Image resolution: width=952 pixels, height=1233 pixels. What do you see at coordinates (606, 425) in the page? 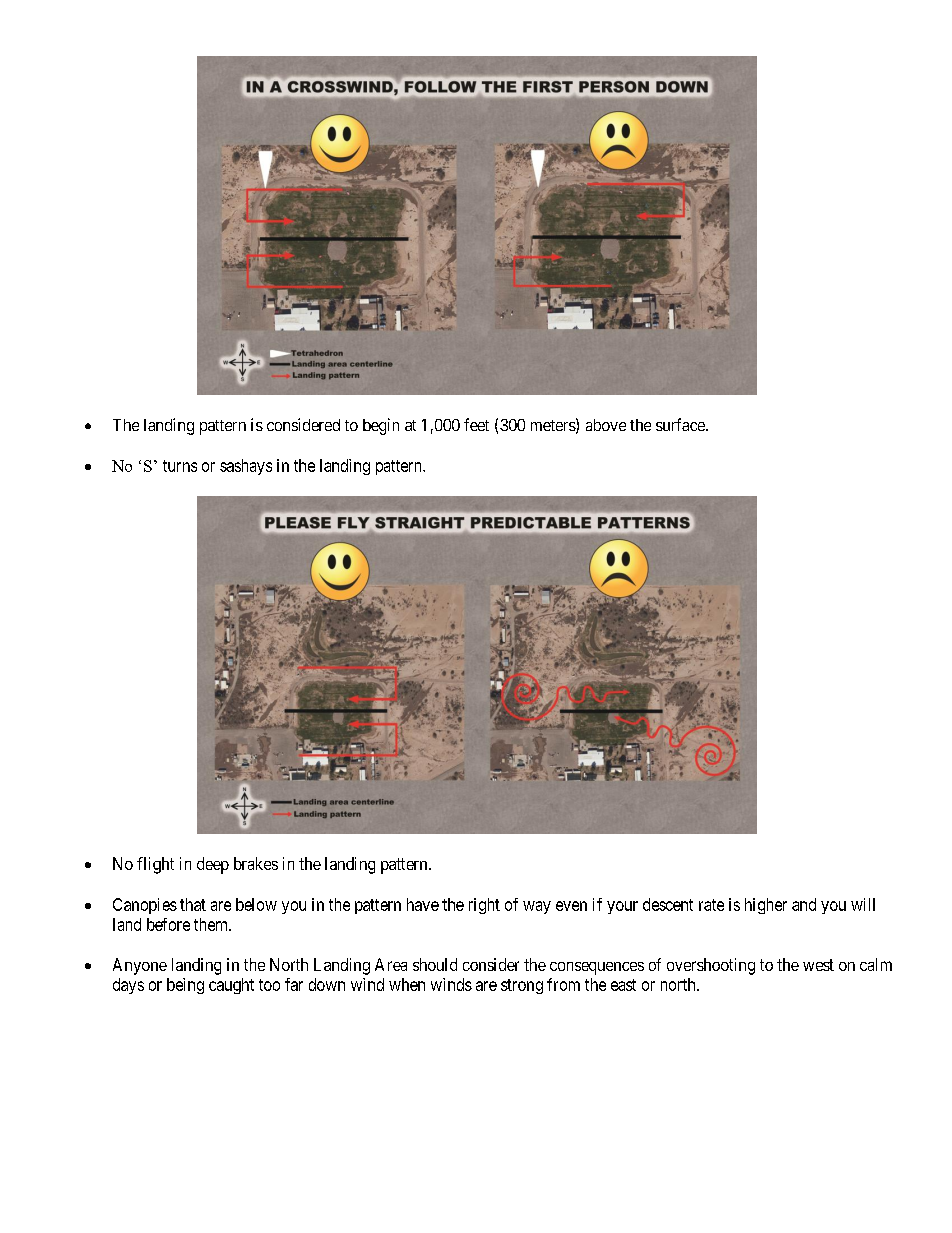
I see `above` at bounding box center [606, 425].
